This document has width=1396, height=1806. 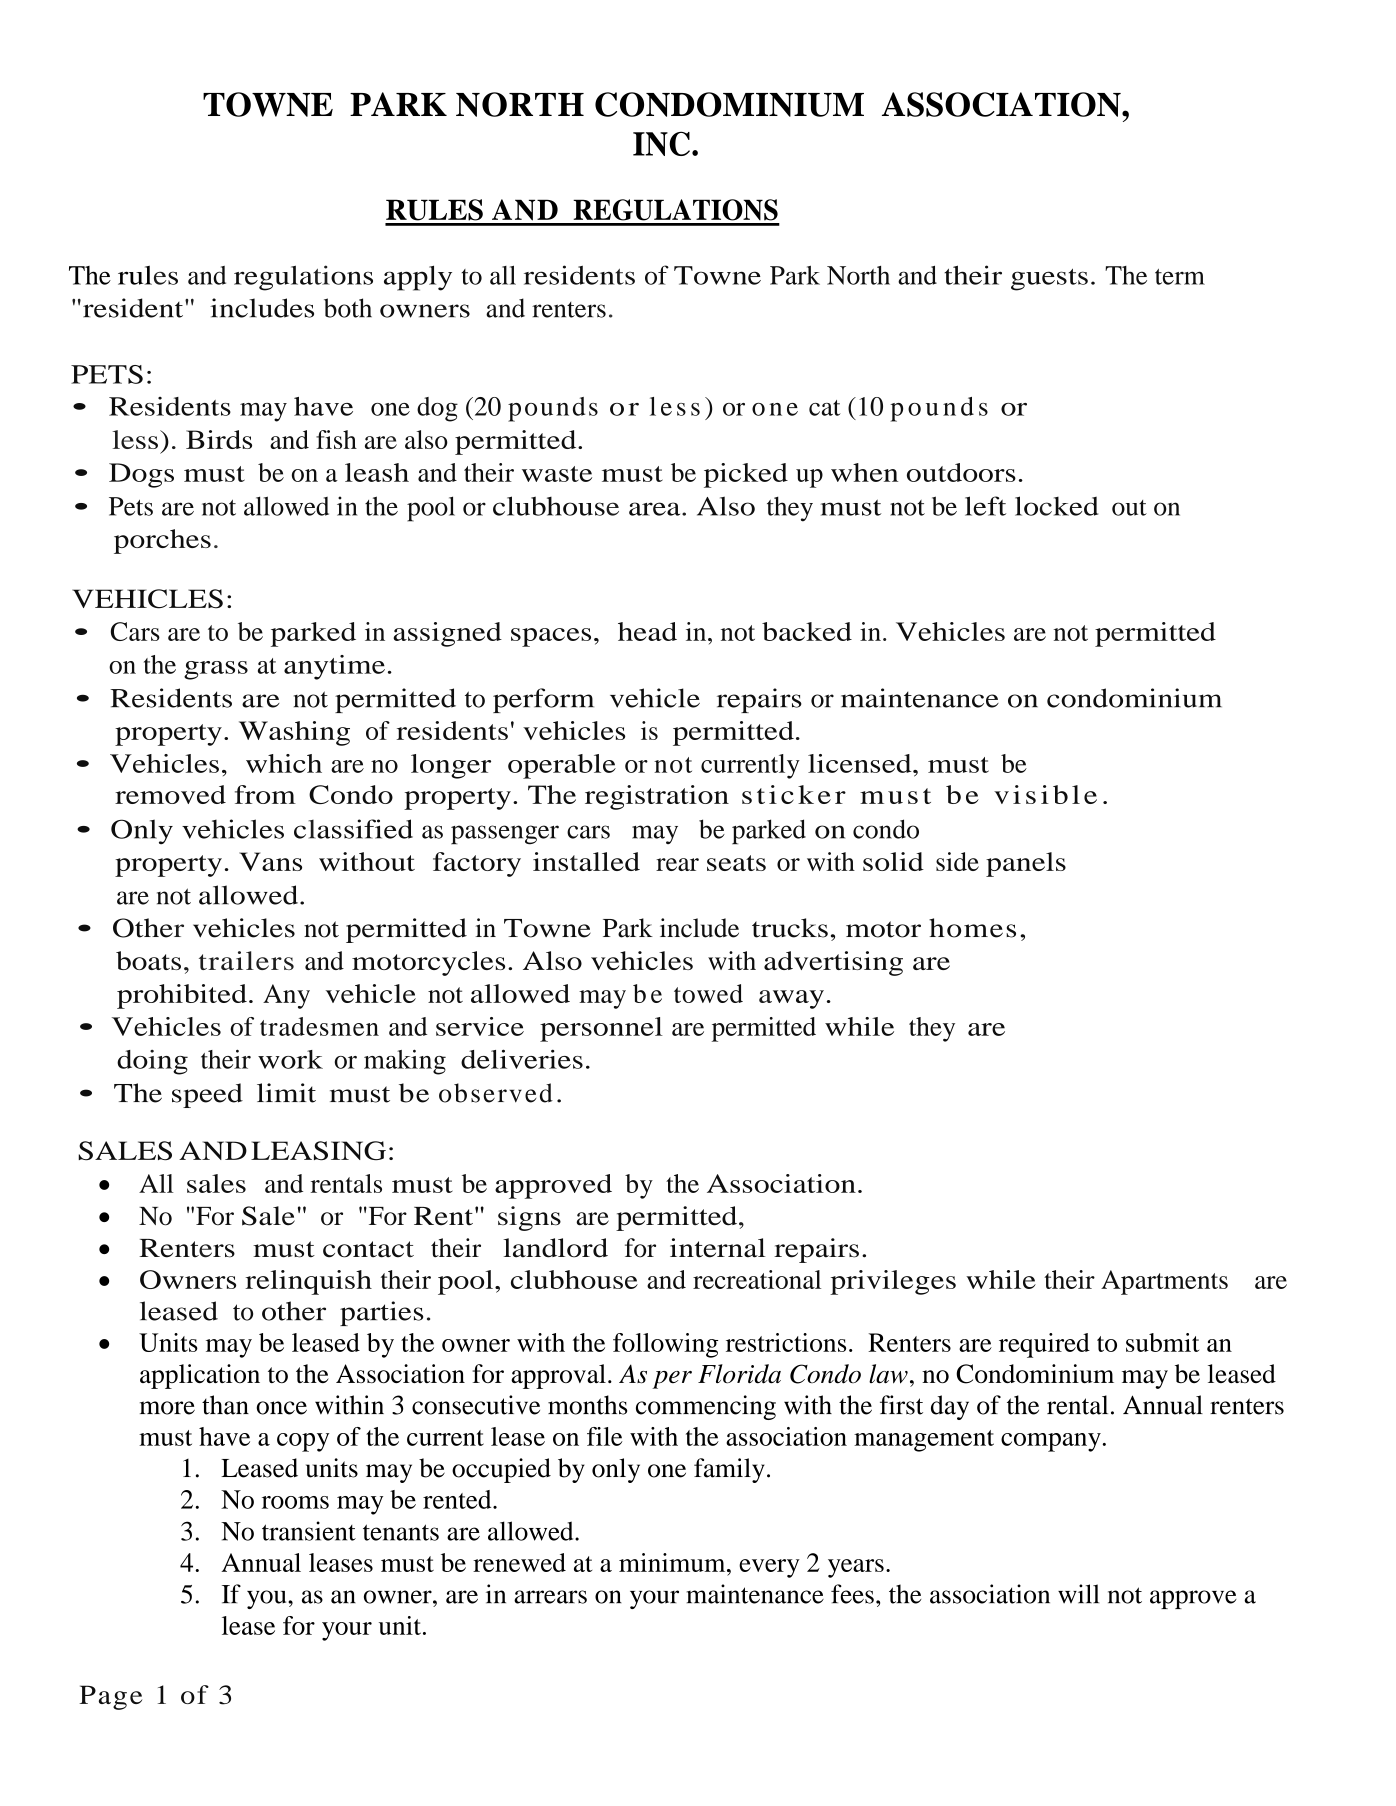 What do you see at coordinates (1044, 1345) in the document?
I see `required` at bounding box center [1044, 1345].
